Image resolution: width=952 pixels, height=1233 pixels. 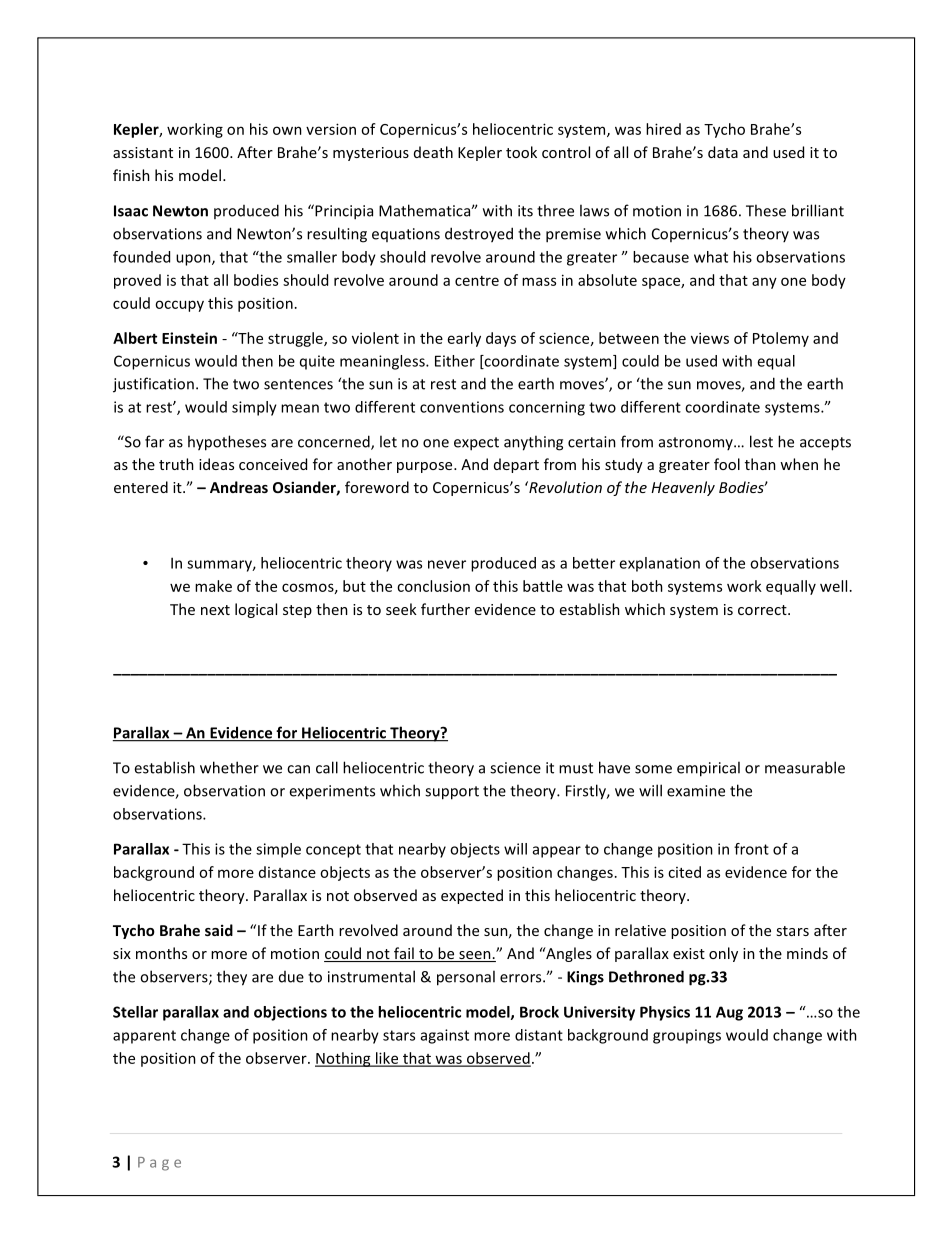 What do you see at coordinates (763, 610) in the screenshot?
I see `correct` at bounding box center [763, 610].
